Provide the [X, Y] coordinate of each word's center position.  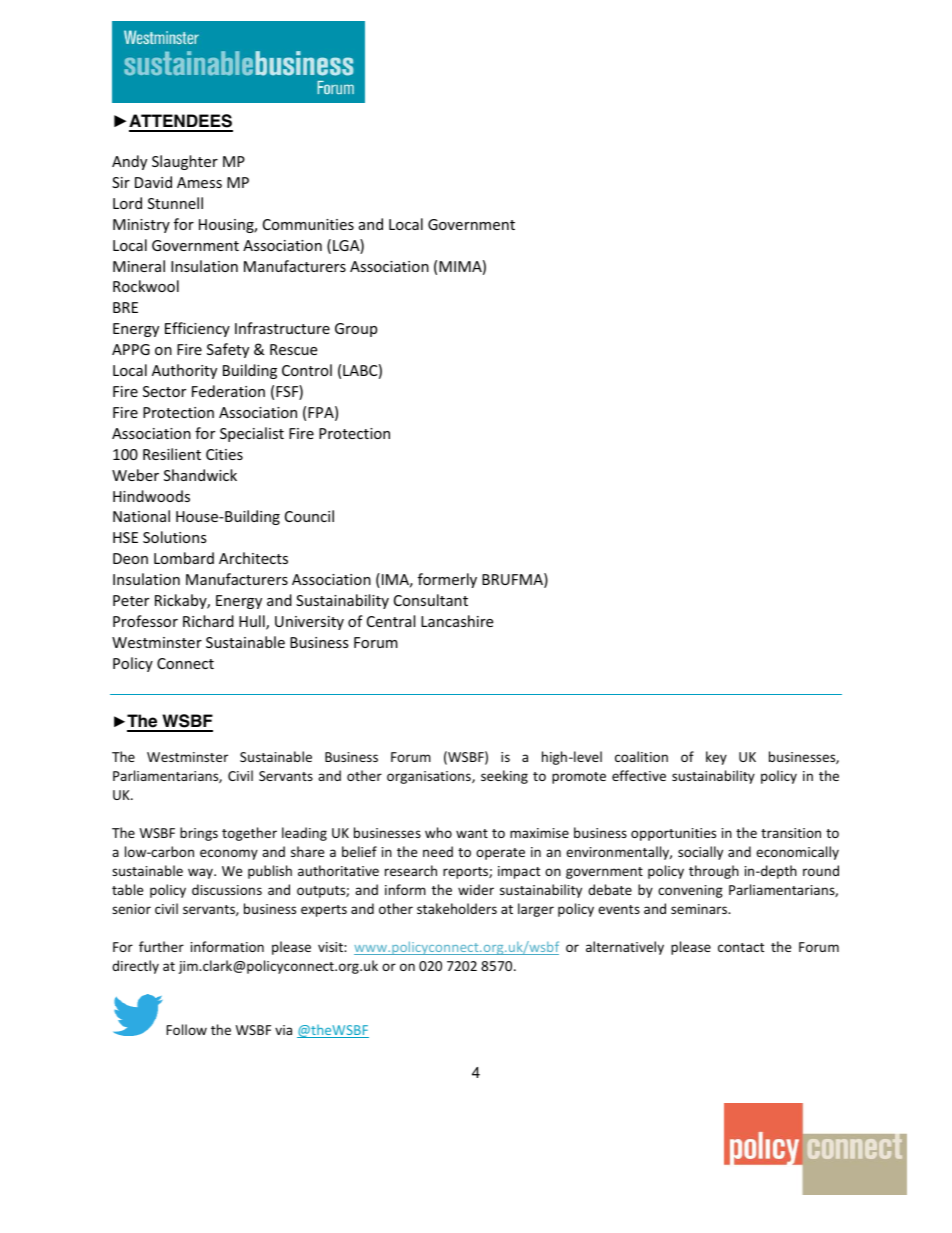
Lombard [184, 558]
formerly [447, 580]
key [716, 758]
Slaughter [185, 162]
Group [356, 330]
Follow [186, 1029]
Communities [308, 224]
